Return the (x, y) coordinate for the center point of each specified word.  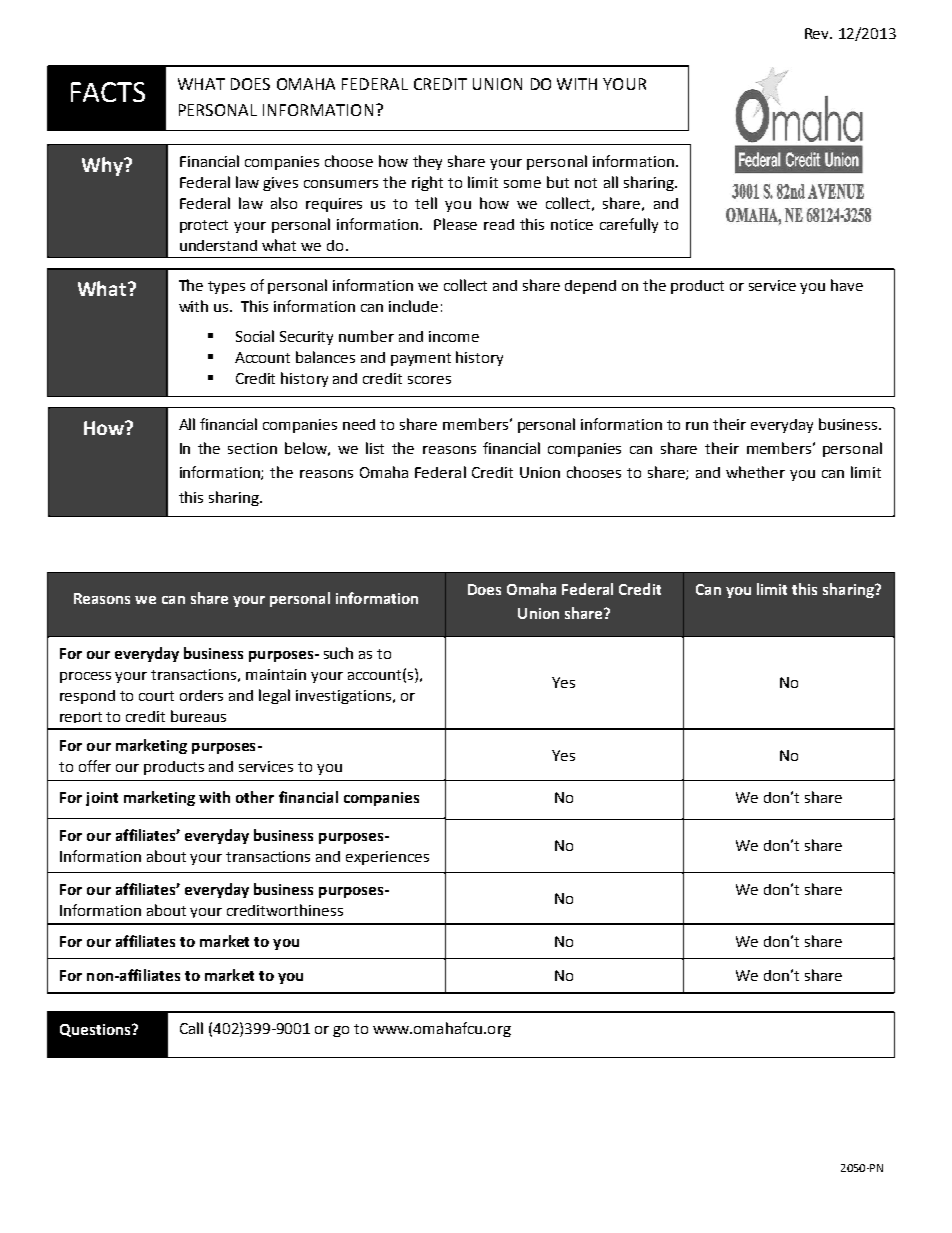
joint (102, 799)
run (697, 426)
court (156, 696)
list (375, 448)
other (255, 797)
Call (191, 1028)
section (252, 448)
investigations (343, 697)
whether (755, 472)
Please (455, 224)
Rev (818, 33)
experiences (387, 858)
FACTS (108, 92)
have (847, 285)
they (427, 162)
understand (218, 245)
